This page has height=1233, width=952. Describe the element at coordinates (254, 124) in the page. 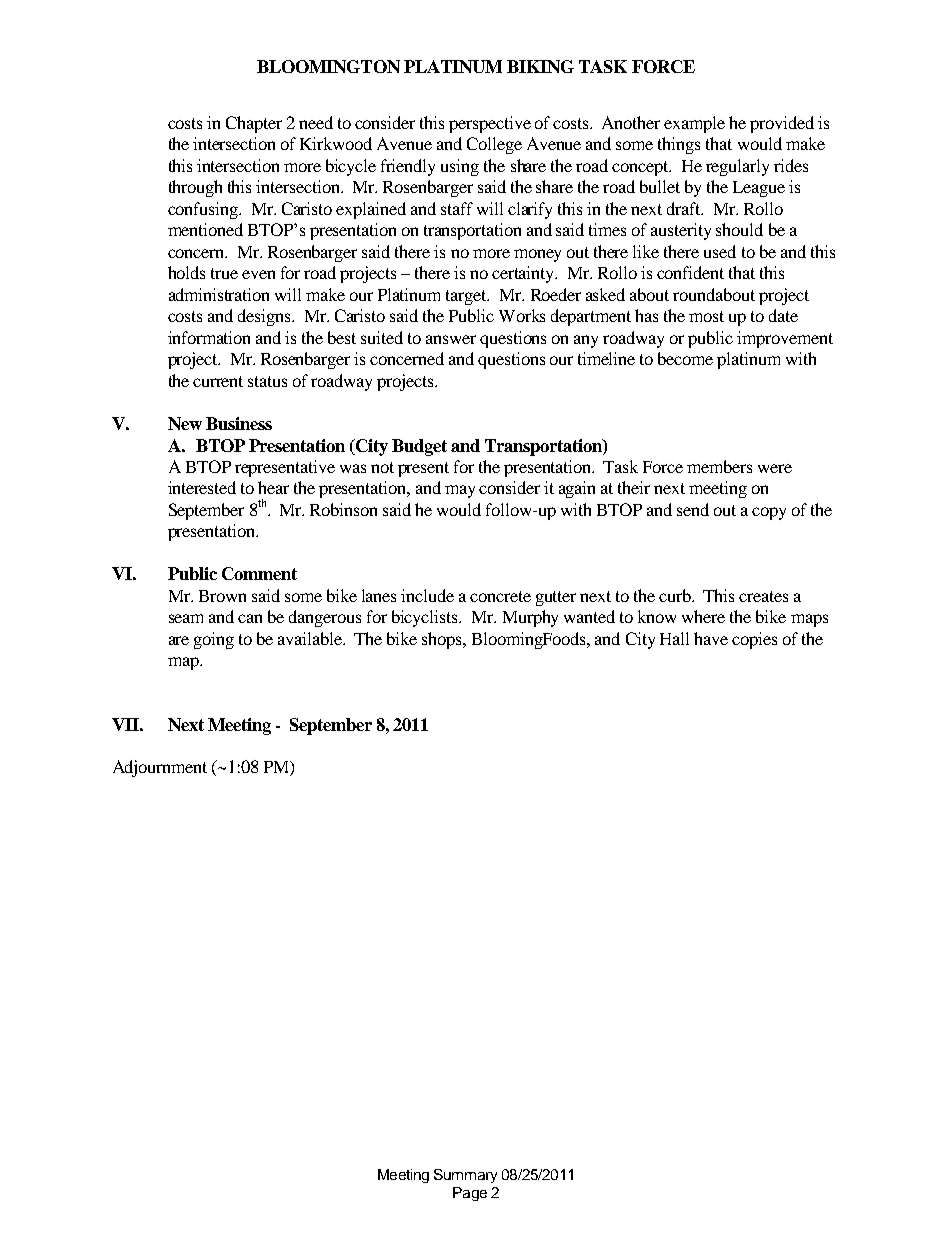

I see `Chapter` at that location.
